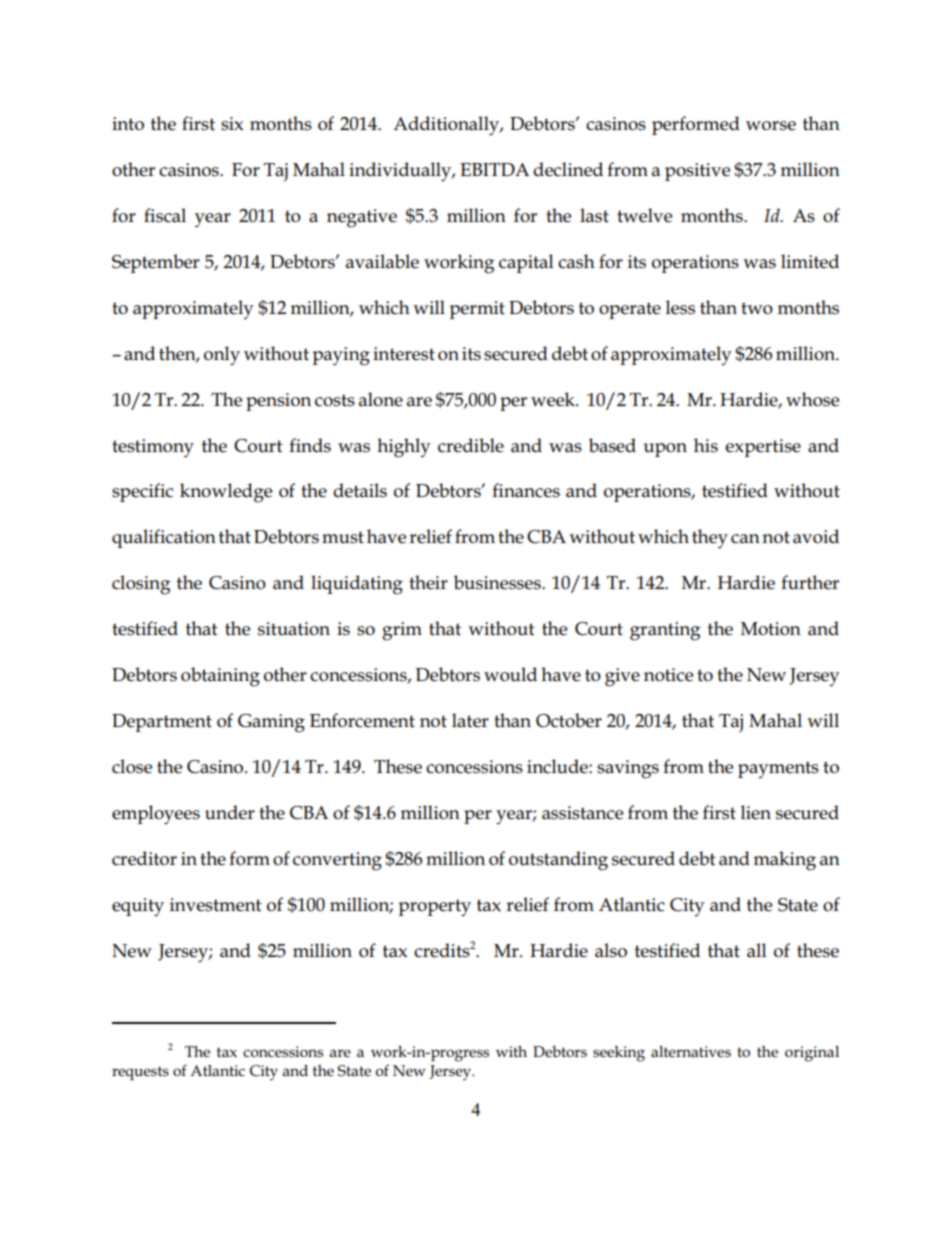 This screenshot has height=1233, width=952. What do you see at coordinates (771, 629) in the screenshot?
I see `Motion` at bounding box center [771, 629].
